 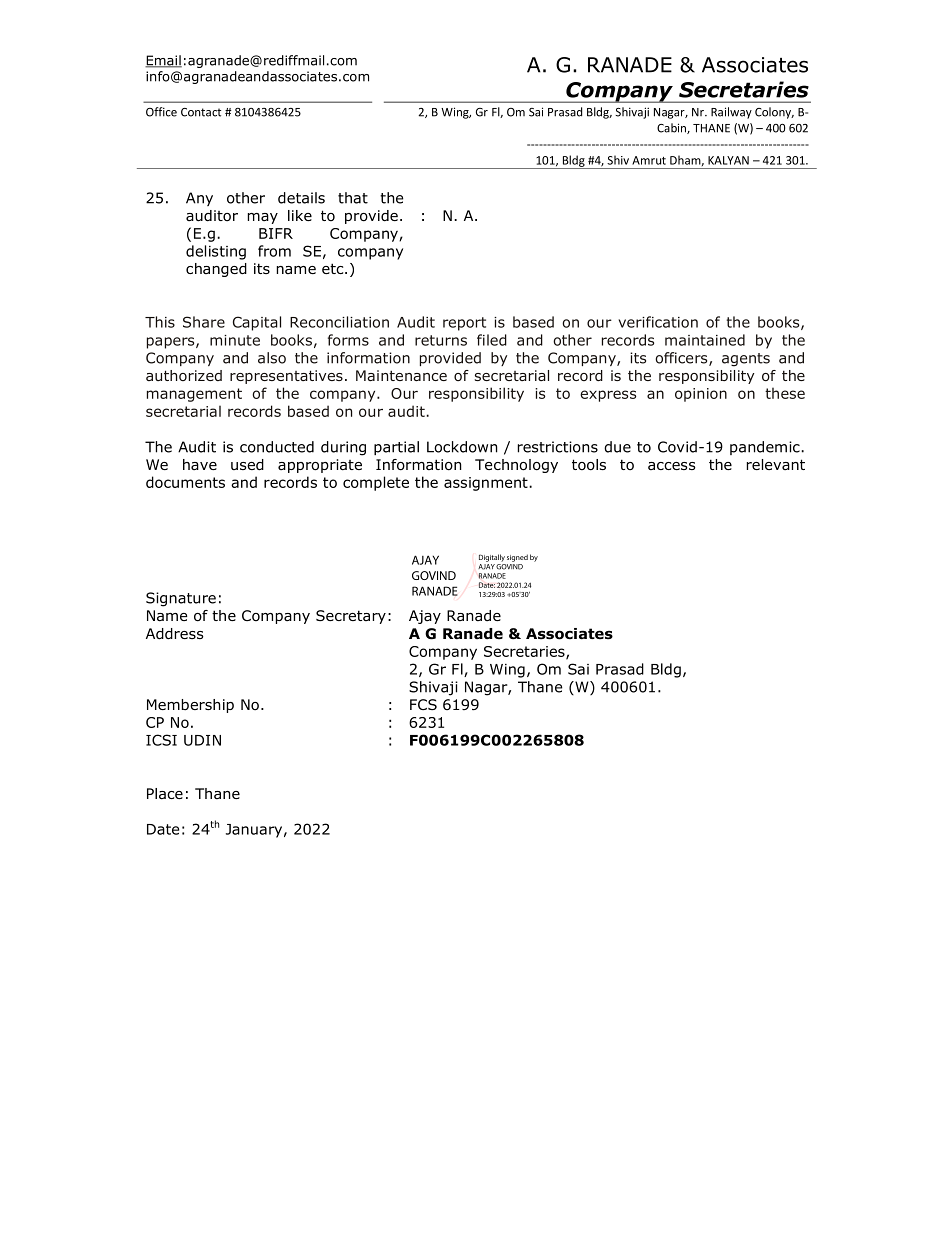 I want to click on Place, so click(x=165, y=794).
